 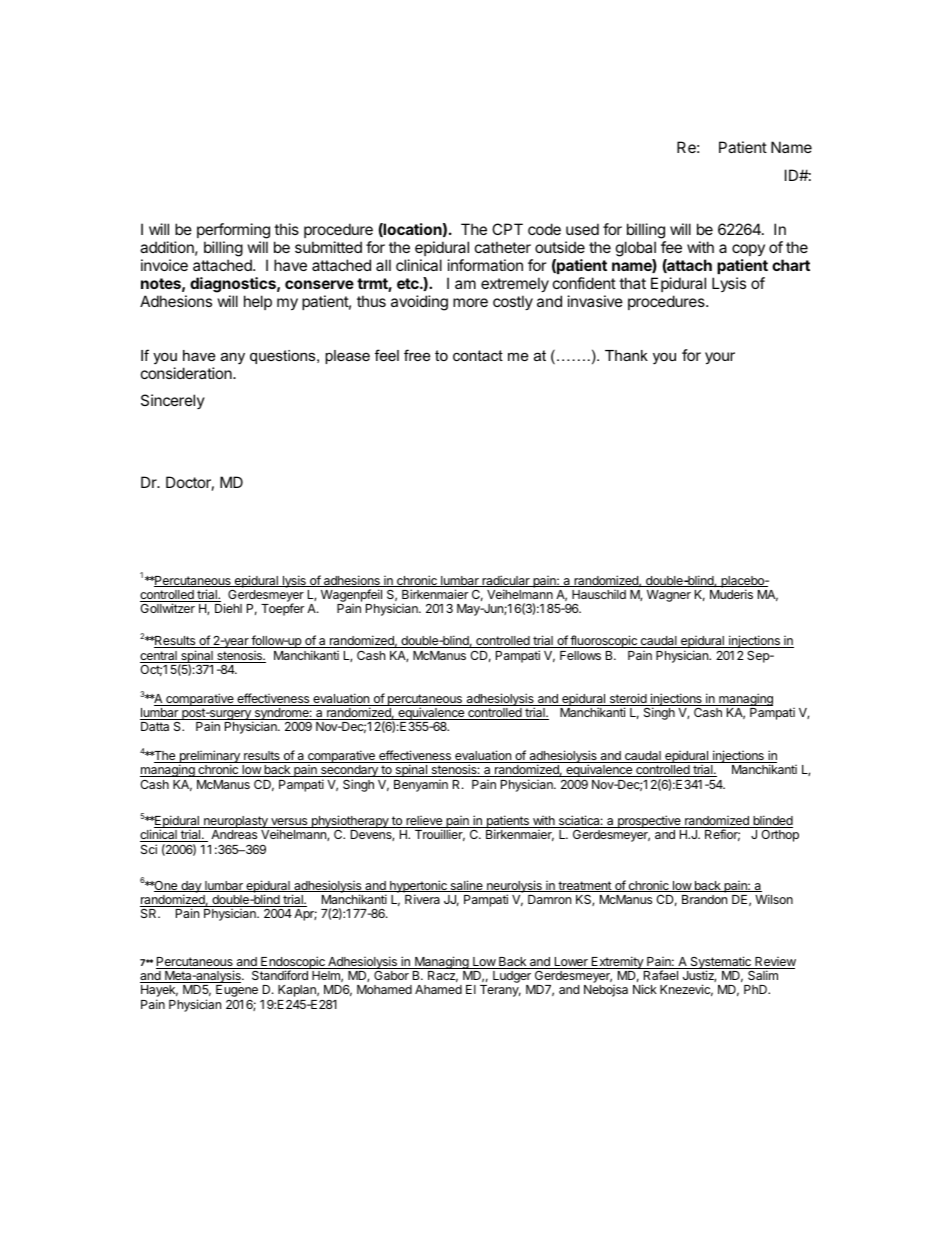 I want to click on radicular, so click(x=506, y=581).
